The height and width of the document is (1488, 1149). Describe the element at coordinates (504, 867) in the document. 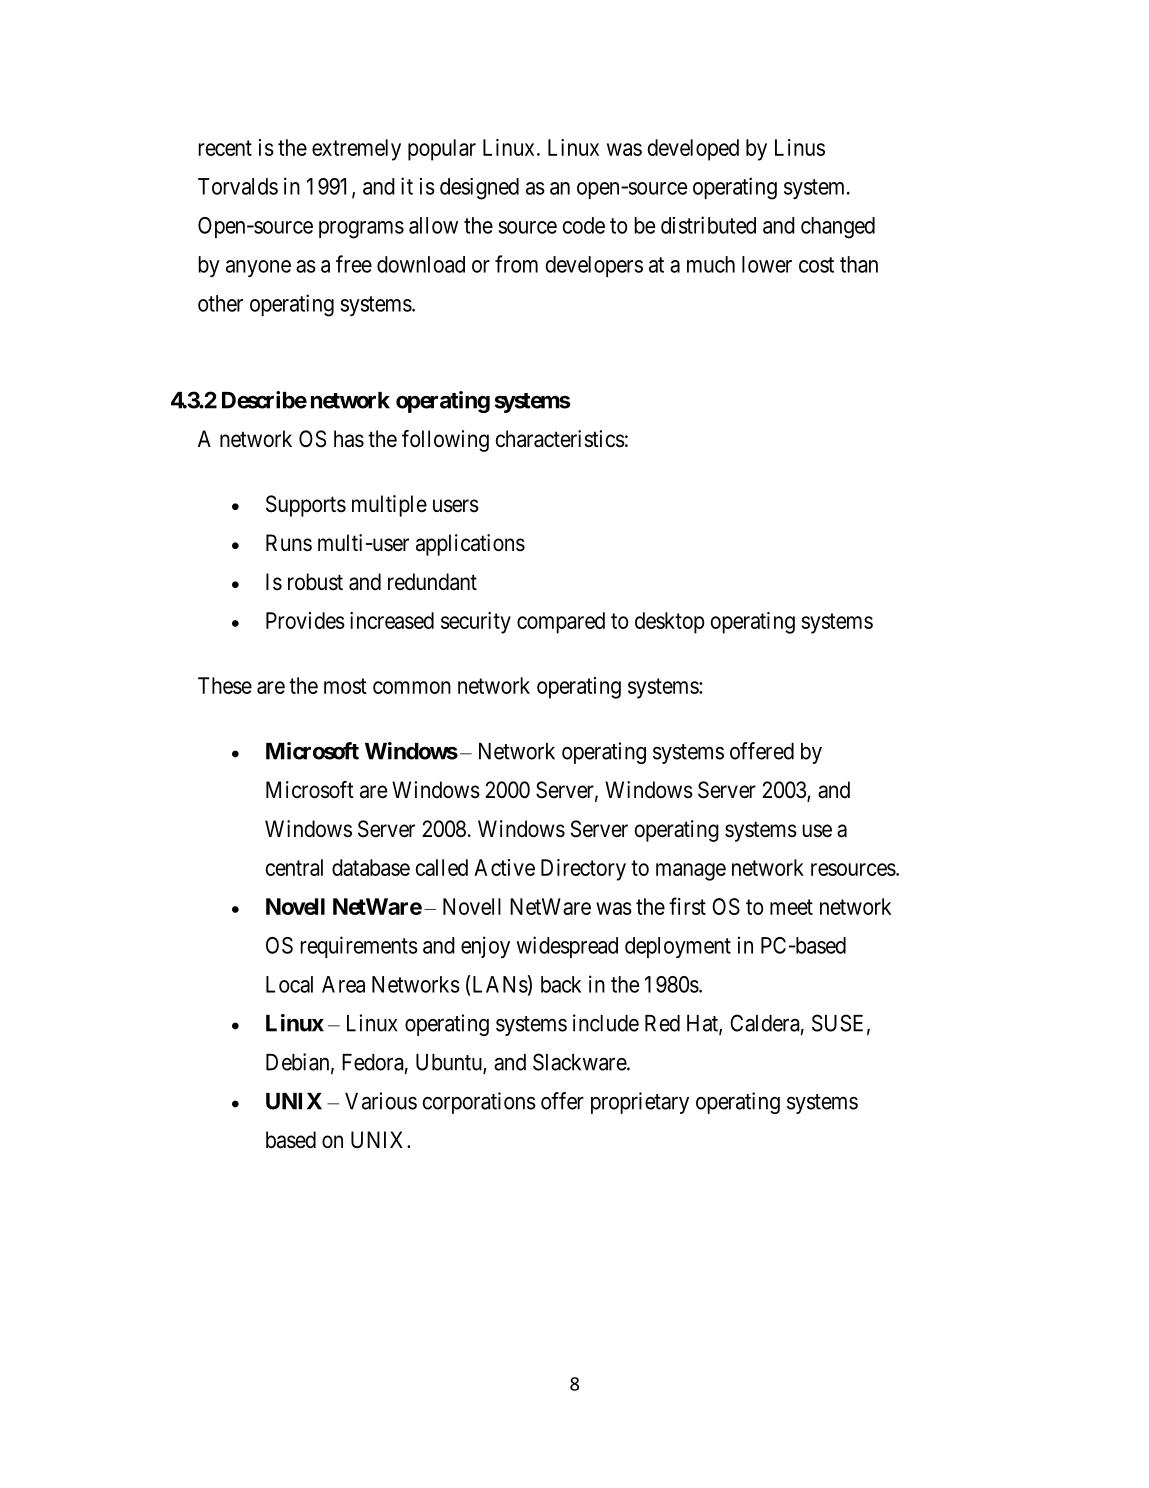

I see `Active` at that location.
